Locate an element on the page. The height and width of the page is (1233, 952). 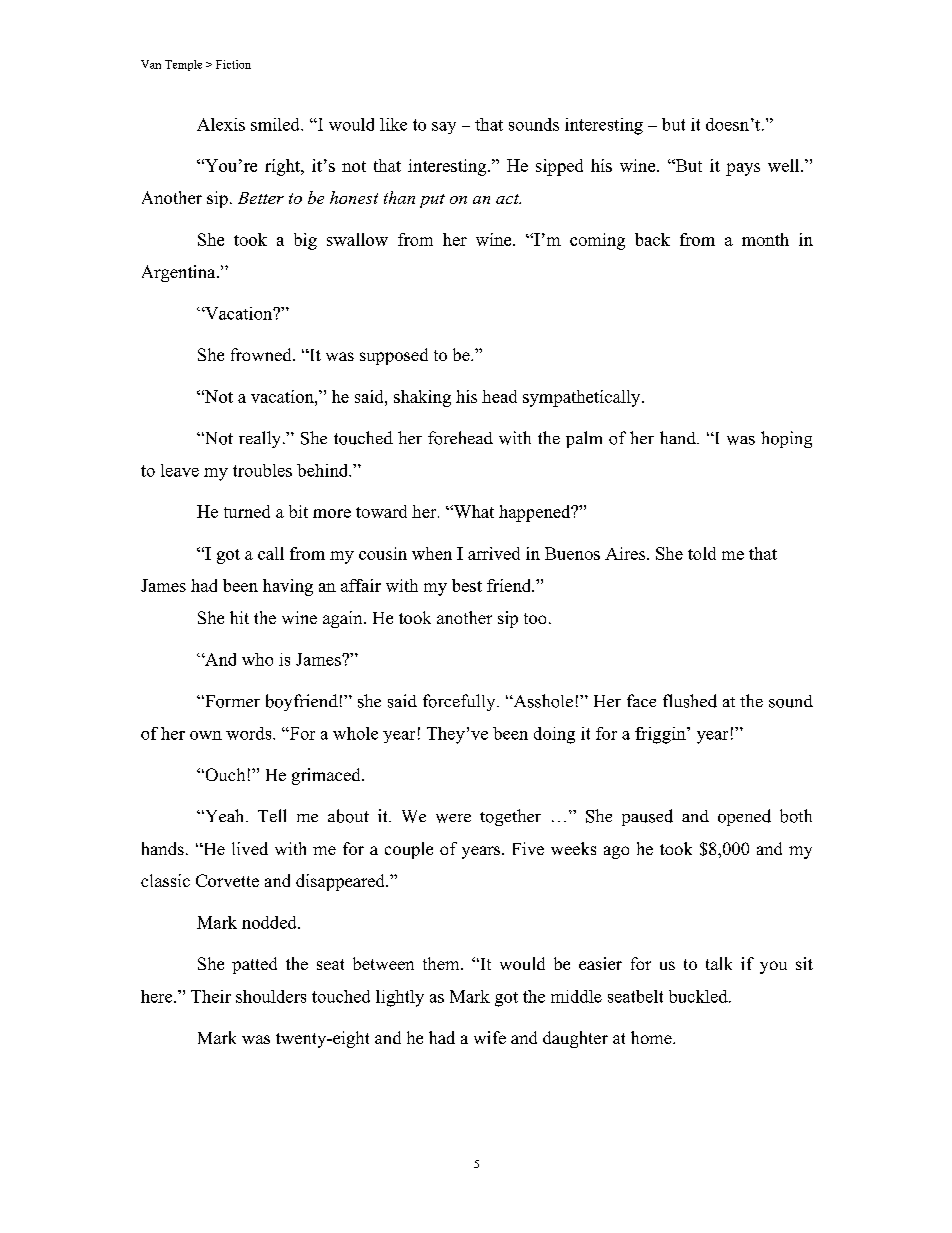
flushed is located at coordinates (690, 701).
